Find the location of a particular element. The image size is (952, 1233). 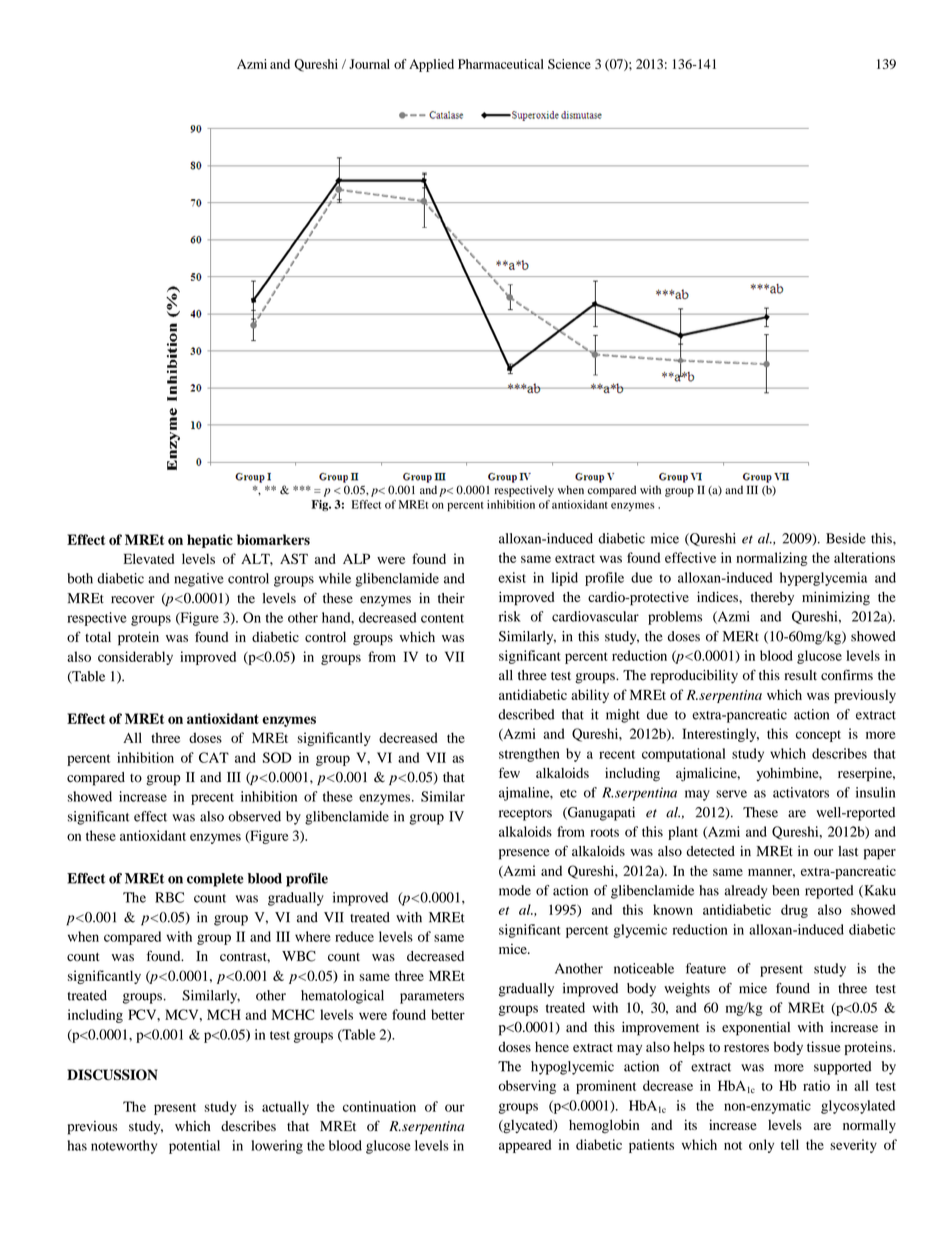

been is located at coordinates (785, 890).
